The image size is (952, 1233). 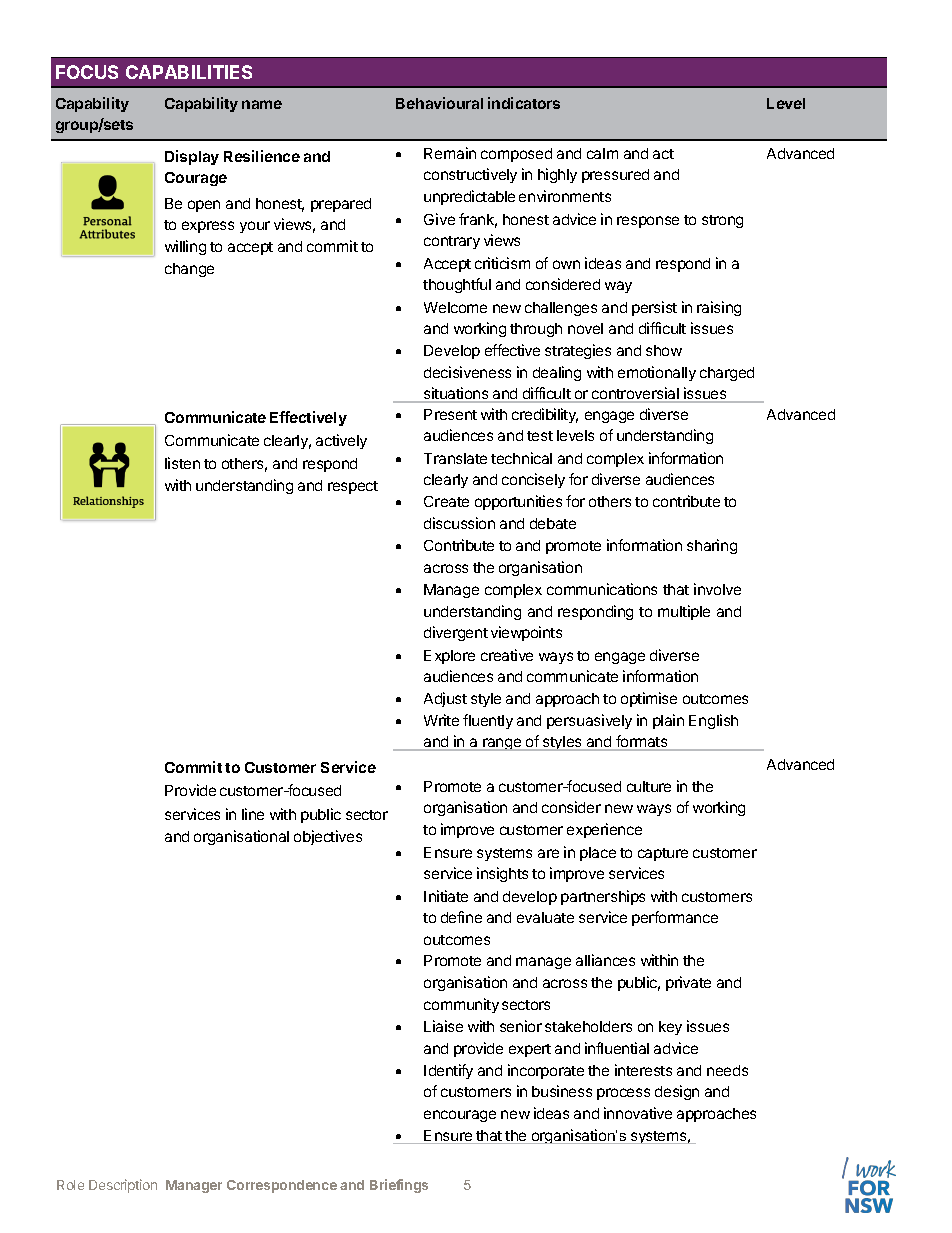 I want to click on situations, so click(x=456, y=395).
